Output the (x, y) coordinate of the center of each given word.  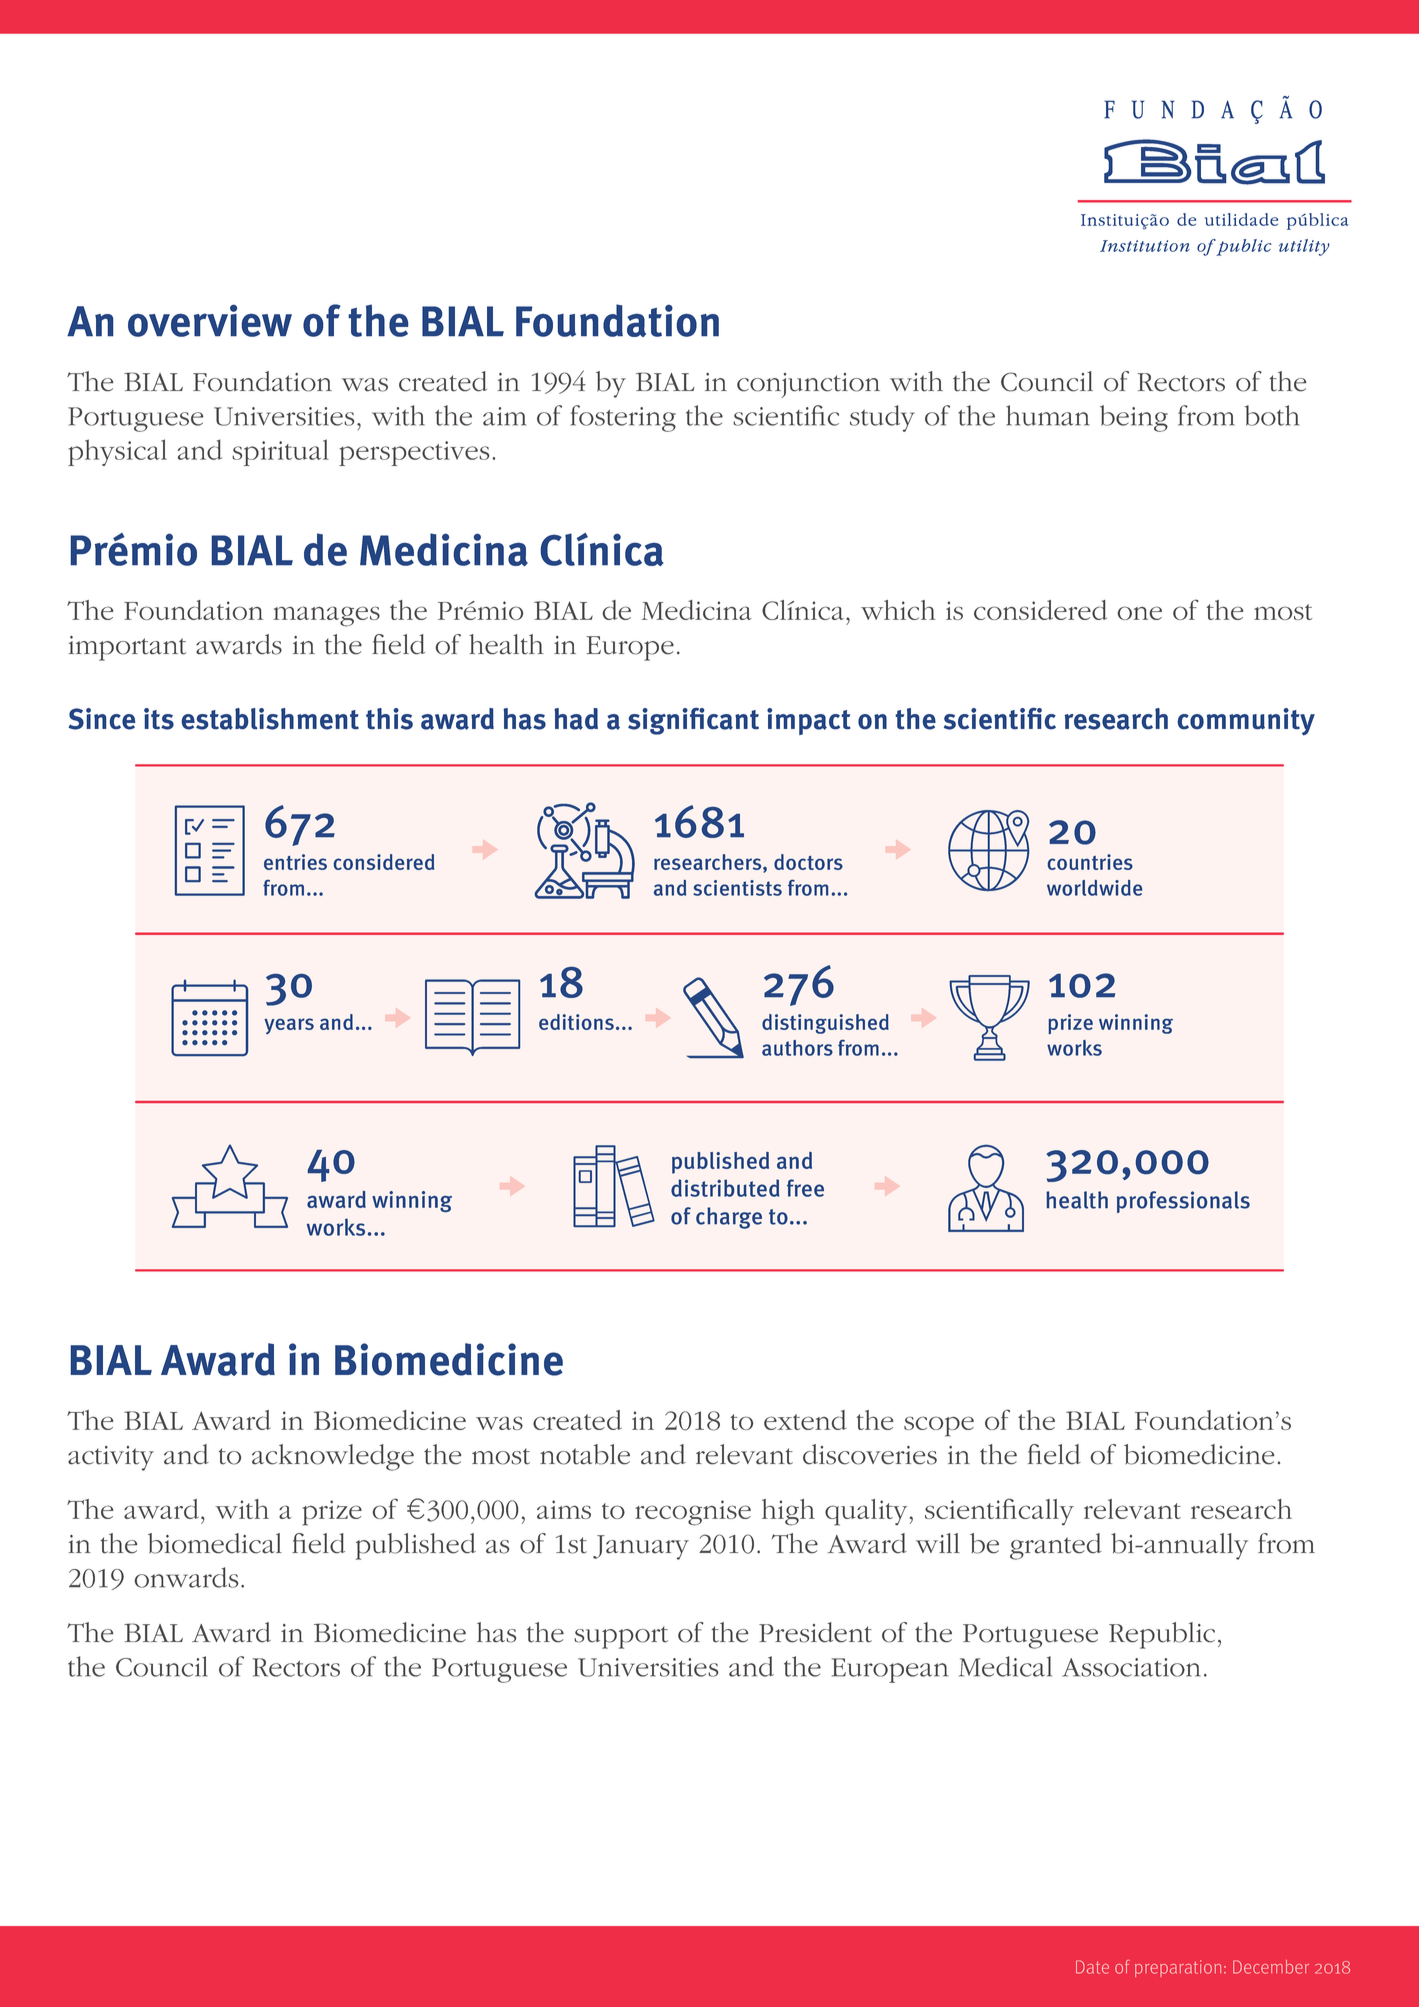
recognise (693, 1513)
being (1134, 418)
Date (1092, 1967)
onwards (186, 1577)
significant (693, 721)
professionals (1183, 1202)
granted (1056, 1546)
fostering (623, 418)
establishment (270, 719)
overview (210, 320)
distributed (725, 1188)
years (289, 1026)
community (1246, 722)
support (621, 1637)
